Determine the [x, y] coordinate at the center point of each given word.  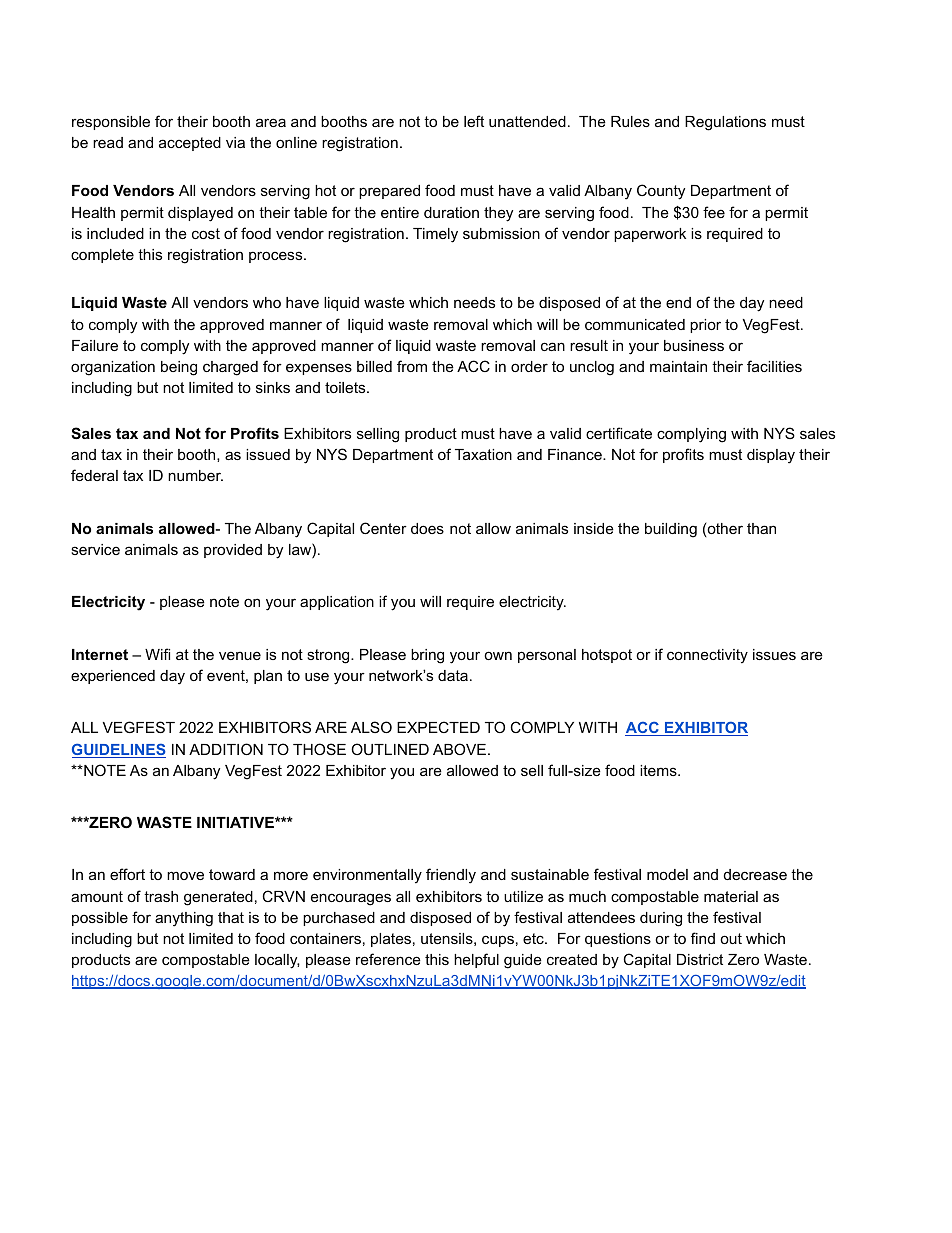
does [427, 528]
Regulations [725, 123]
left [474, 121]
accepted [190, 144]
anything [184, 919]
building [671, 530]
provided [233, 551]
